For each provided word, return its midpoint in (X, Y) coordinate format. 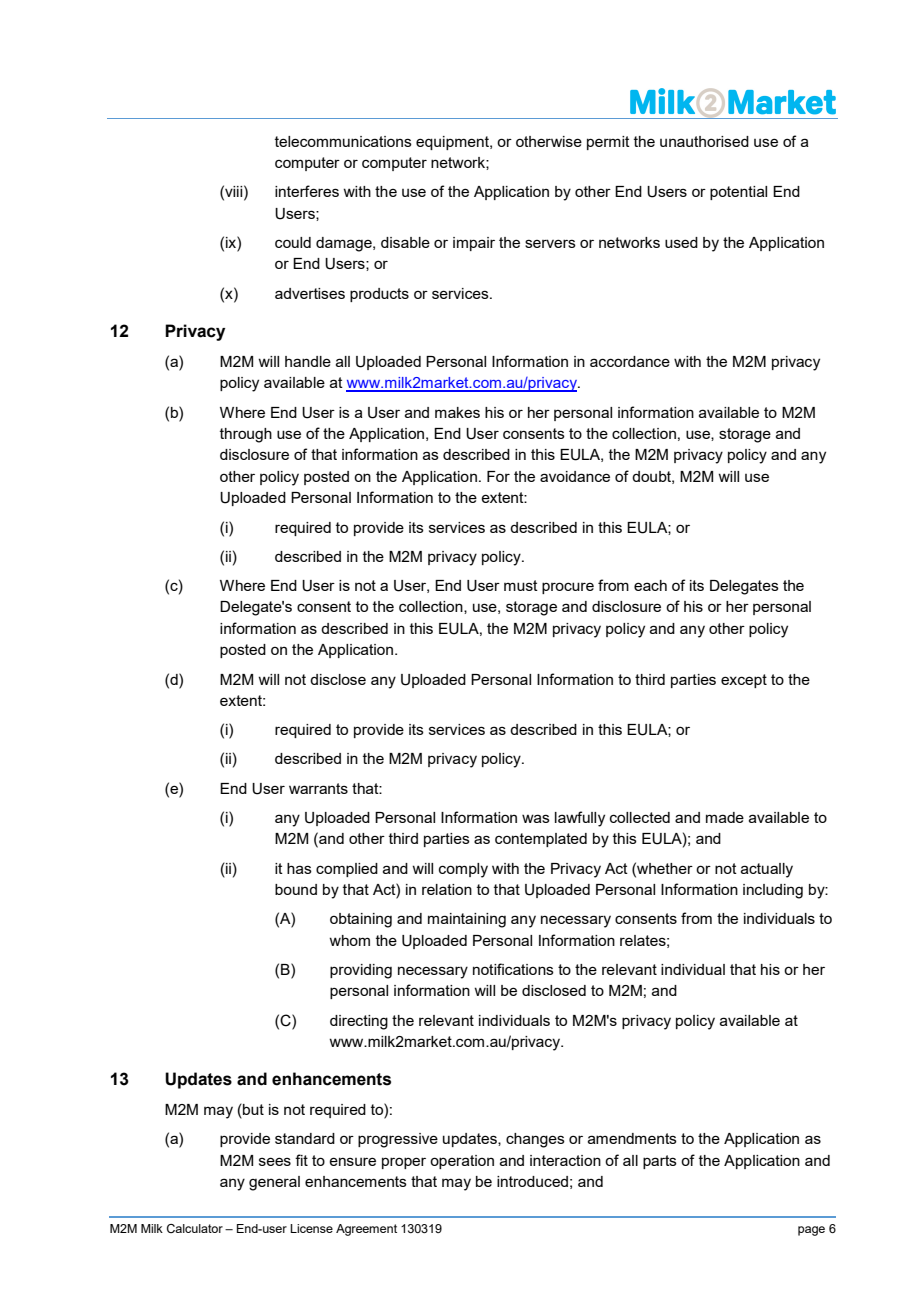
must (521, 585)
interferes (307, 191)
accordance (630, 361)
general (274, 1183)
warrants (318, 788)
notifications (513, 969)
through (246, 435)
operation (462, 1162)
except (744, 681)
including (773, 891)
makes (457, 412)
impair (474, 244)
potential (738, 193)
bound (296, 889)
